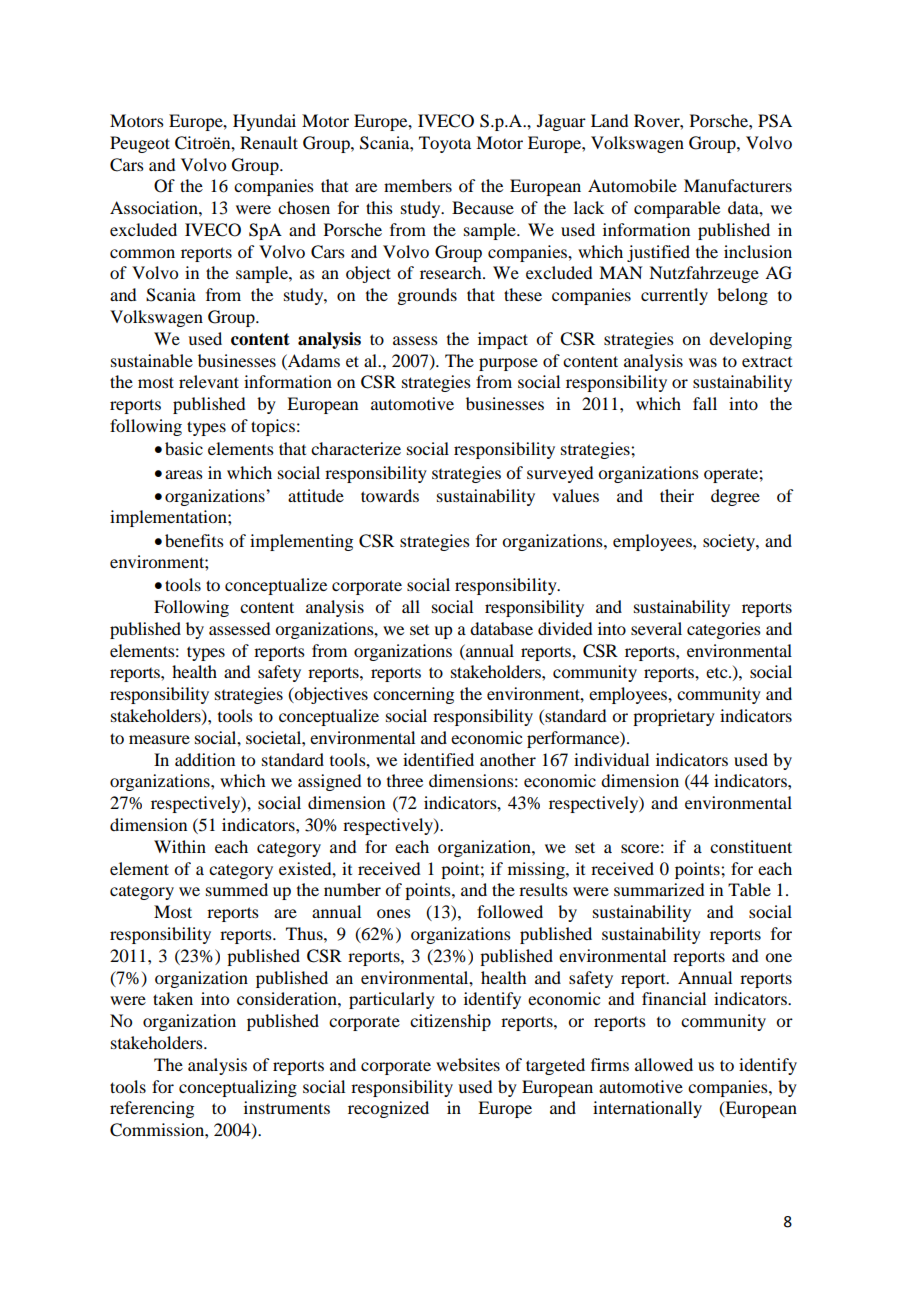 The width and height of the image is (924, 1308). I want to click on Toyota, so click(445, 144).
